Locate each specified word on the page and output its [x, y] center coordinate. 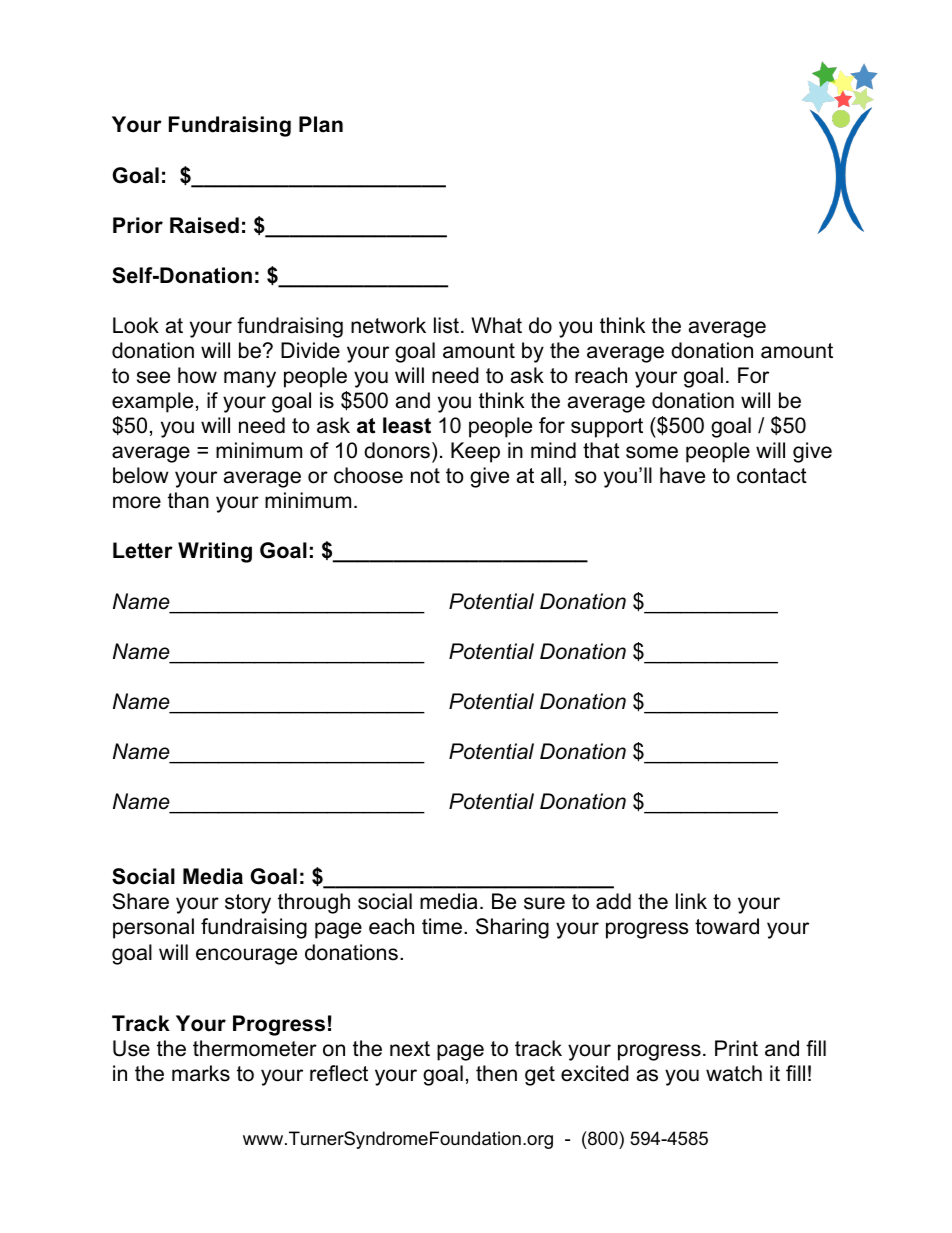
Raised [204, 225]
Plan [321, 124]
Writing [215, 552]
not [425, 476]
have [682, 475]
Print [736, 1048]
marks [201, 1073]
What [496, 325]
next [410, 1049]
